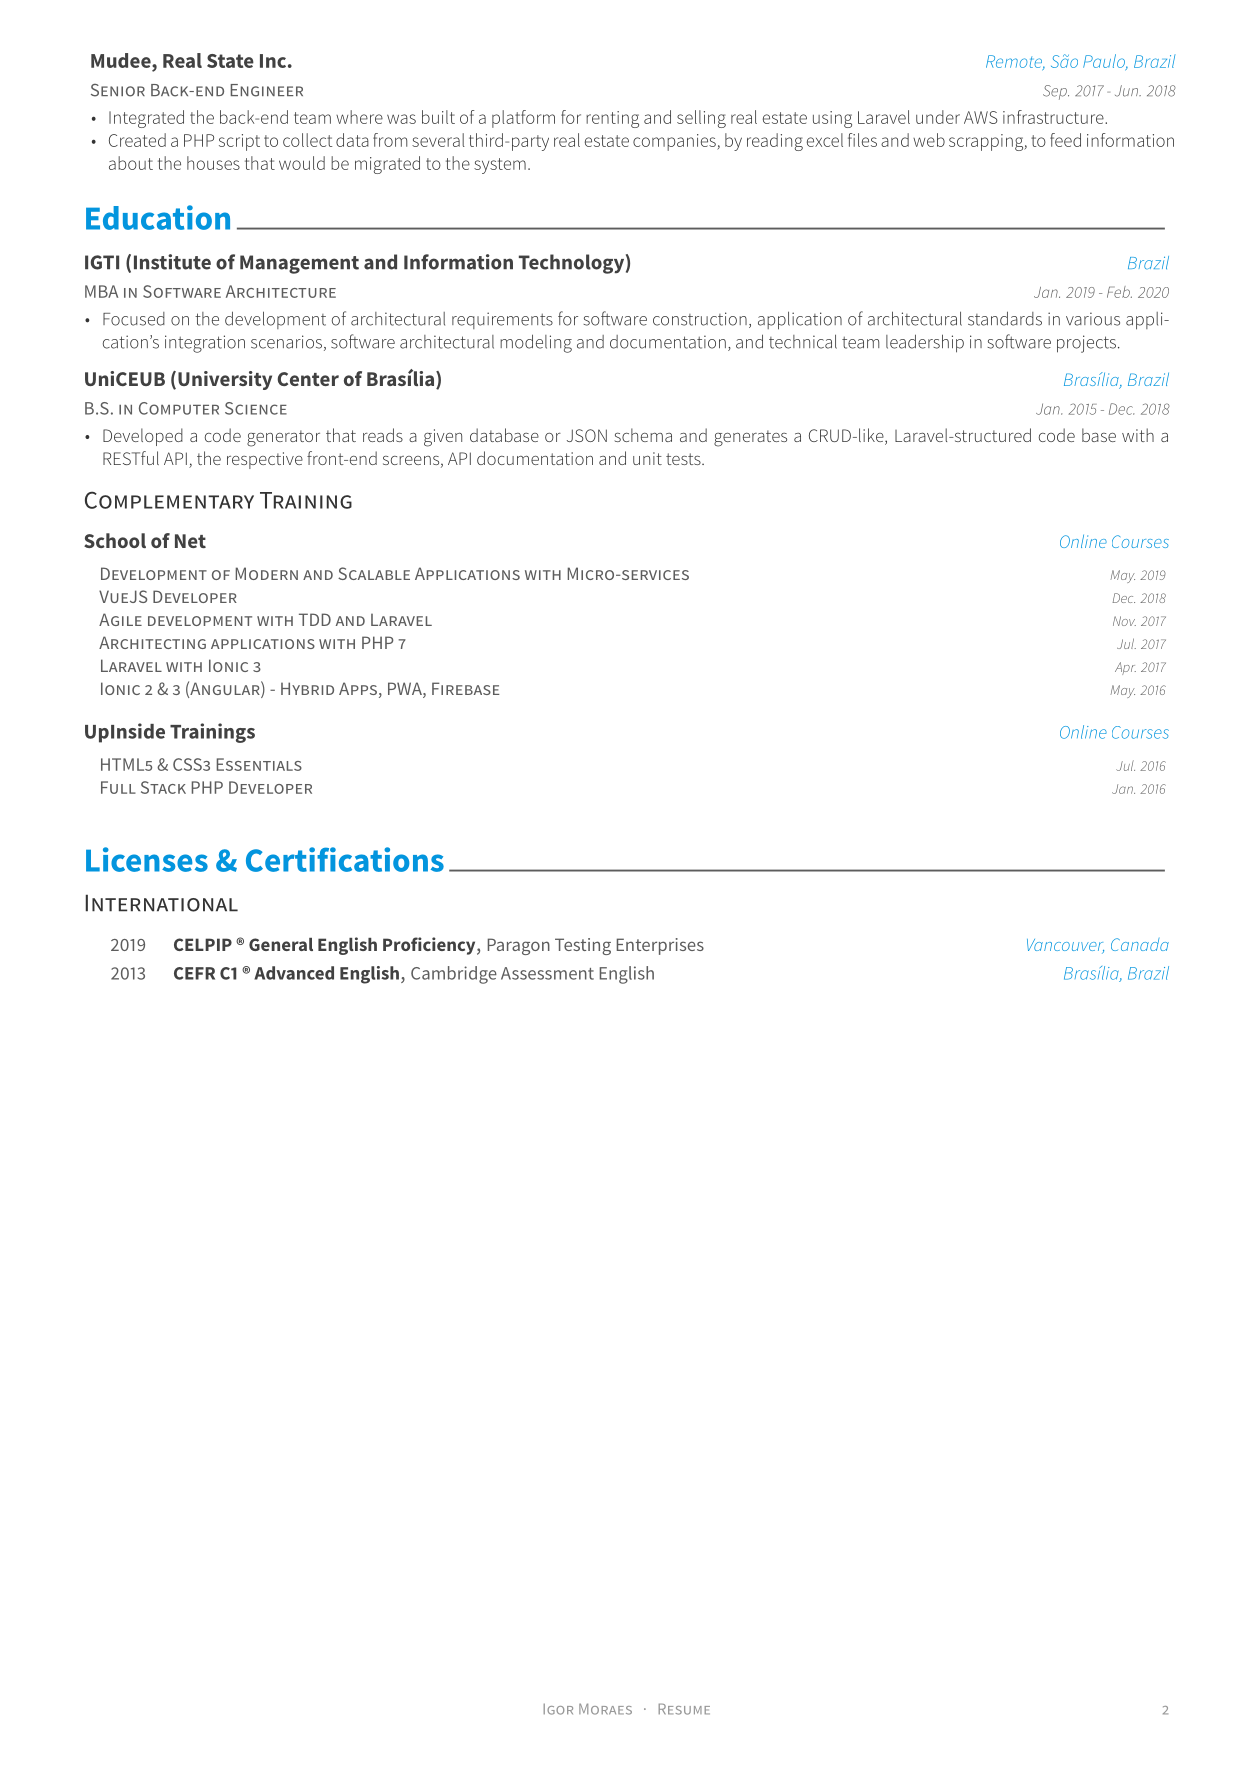 This screenshot has width=1253, height=1772. Describe the element at coordinates (294, 973) in the screenshot. I see `Advanced` at that location.
